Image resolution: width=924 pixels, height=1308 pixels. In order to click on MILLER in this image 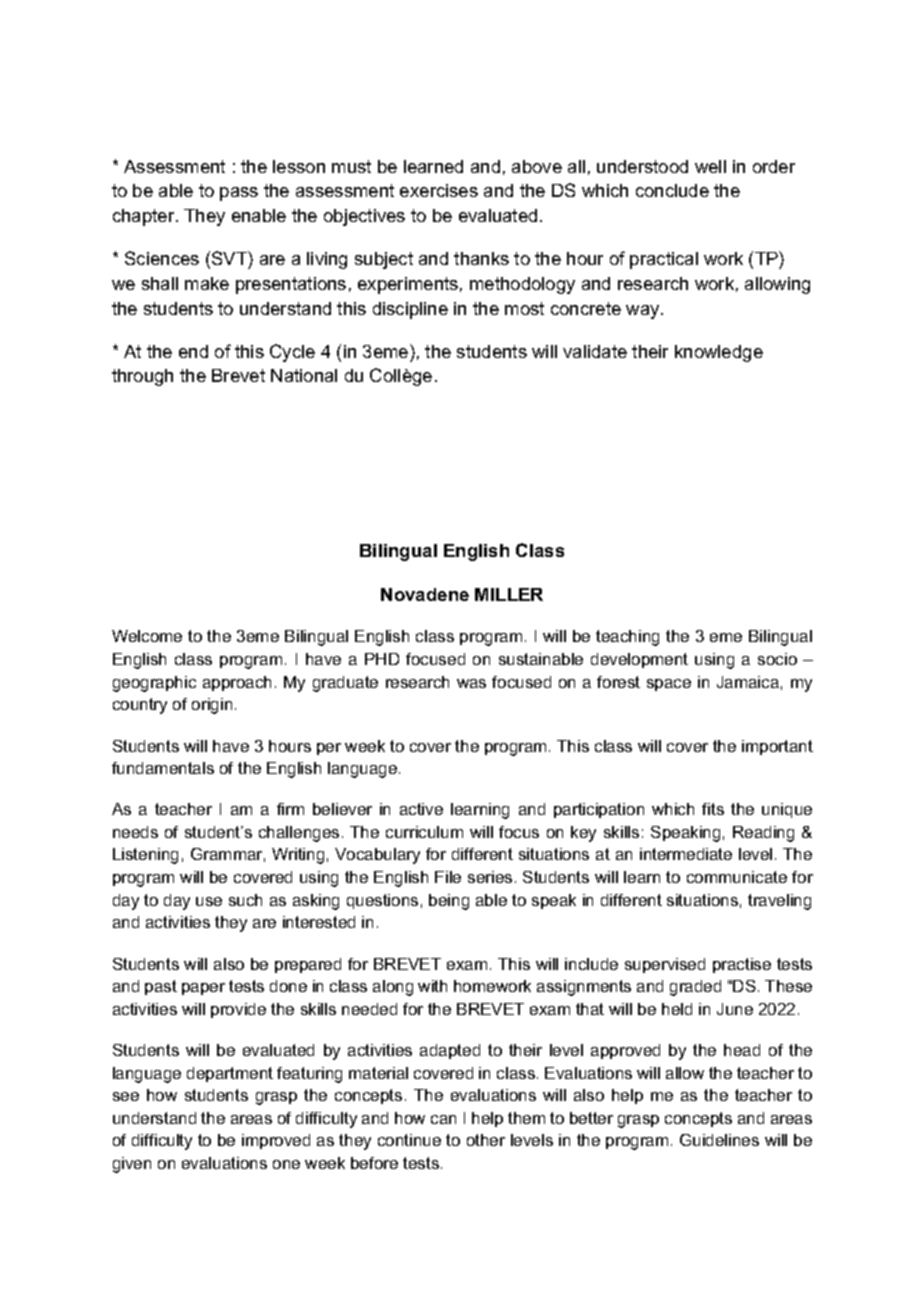, I will do `click(509, 594)`.
